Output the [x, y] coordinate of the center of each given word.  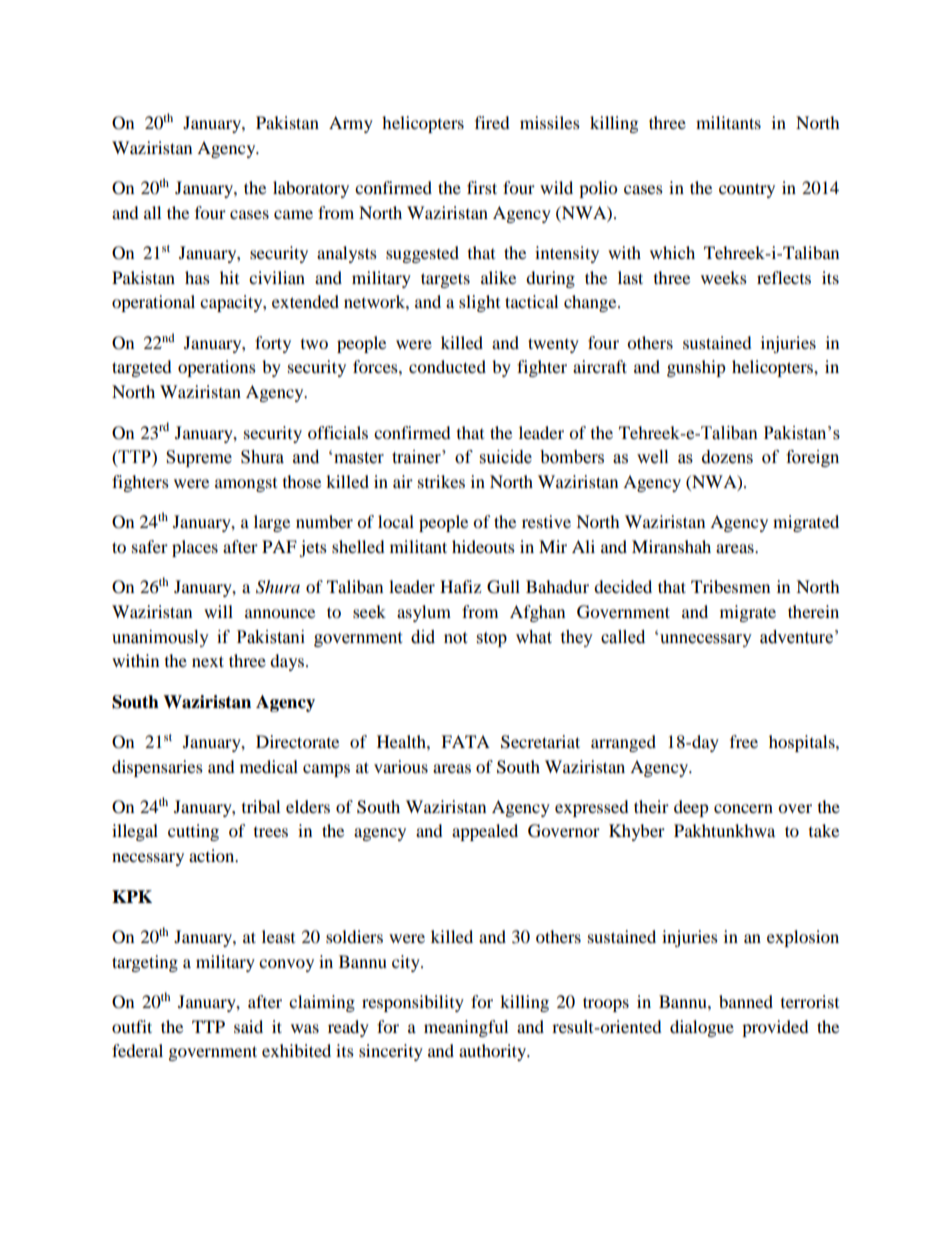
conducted [447, 366]
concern [743, 808]
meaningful [466, 1028]
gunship [696, 368]
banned [746, 1001]
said [248, 1026]
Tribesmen [730, 586]
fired [492, 122]
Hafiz [460, 586]
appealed [485, 832]
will [218, 611]
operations [217, 368]
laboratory [311, 189]
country [747, 190]
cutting [193, 832]
